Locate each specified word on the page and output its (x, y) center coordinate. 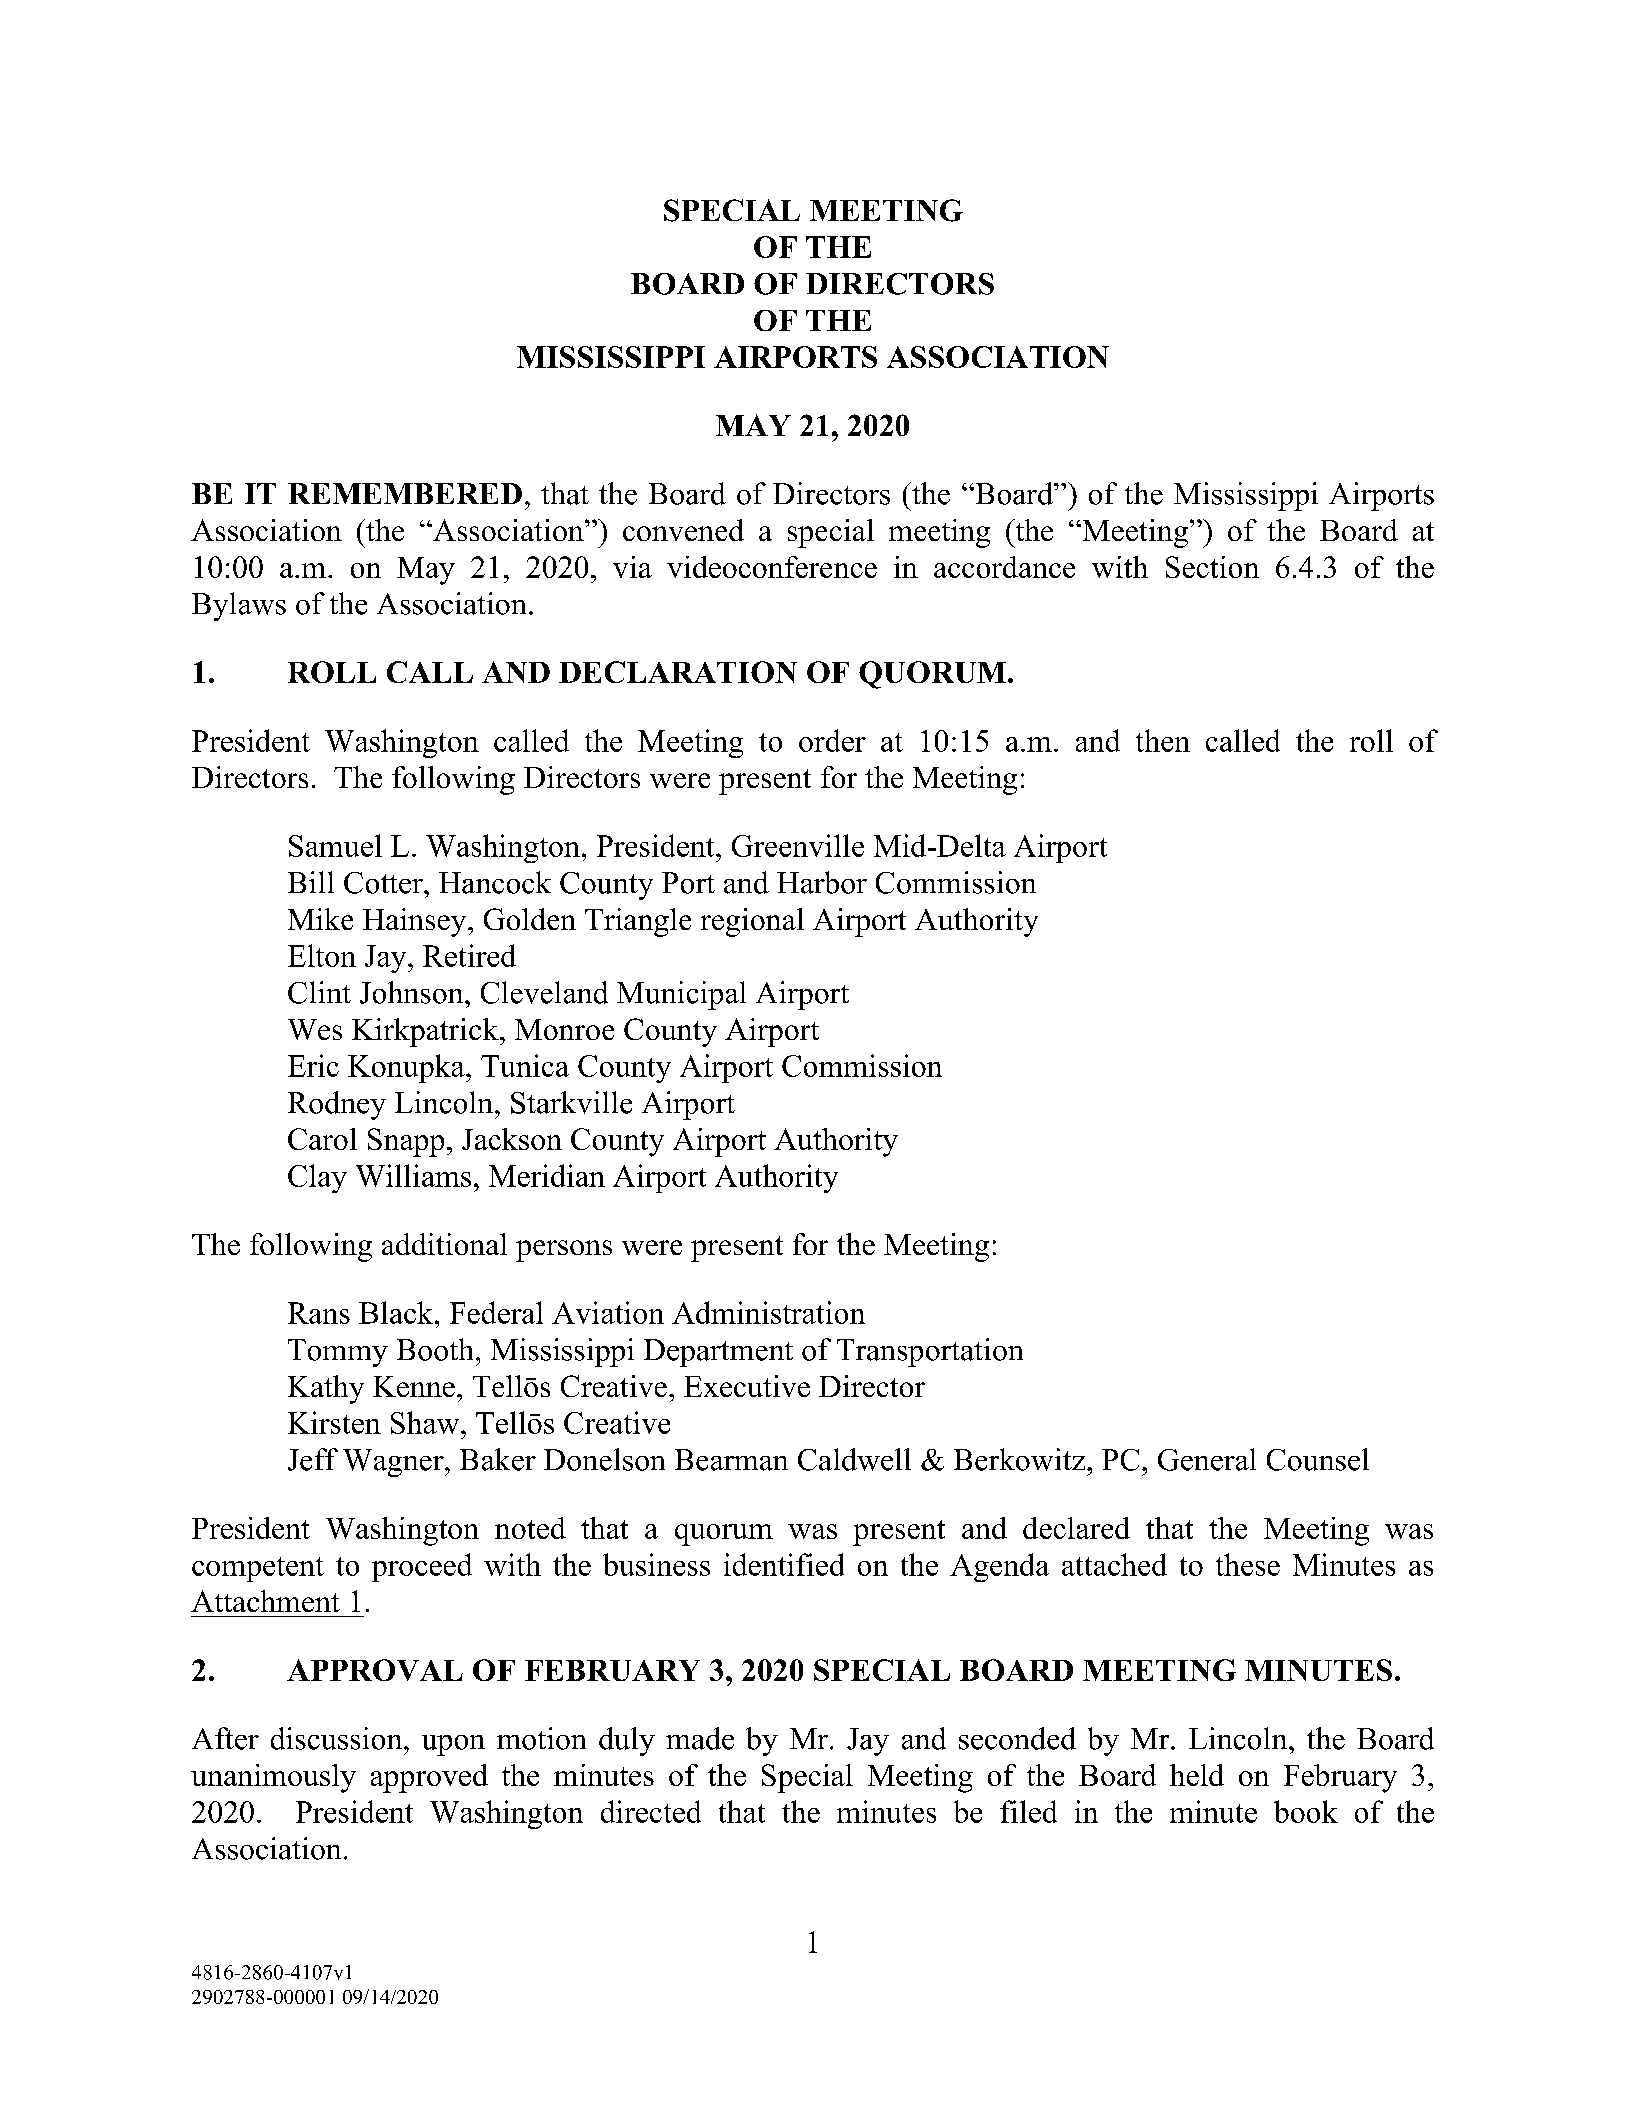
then (1163, 740)
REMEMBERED (405, 493)
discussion (338, 1738)
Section (1212, 567)
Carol (322, 1139)
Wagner (394, 1463)
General (1207, 1459)
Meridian (547, 1175)
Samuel (335, 845)
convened (683, 530)
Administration (768, 1312)
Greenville (798, 845)
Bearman (731, 1460)
